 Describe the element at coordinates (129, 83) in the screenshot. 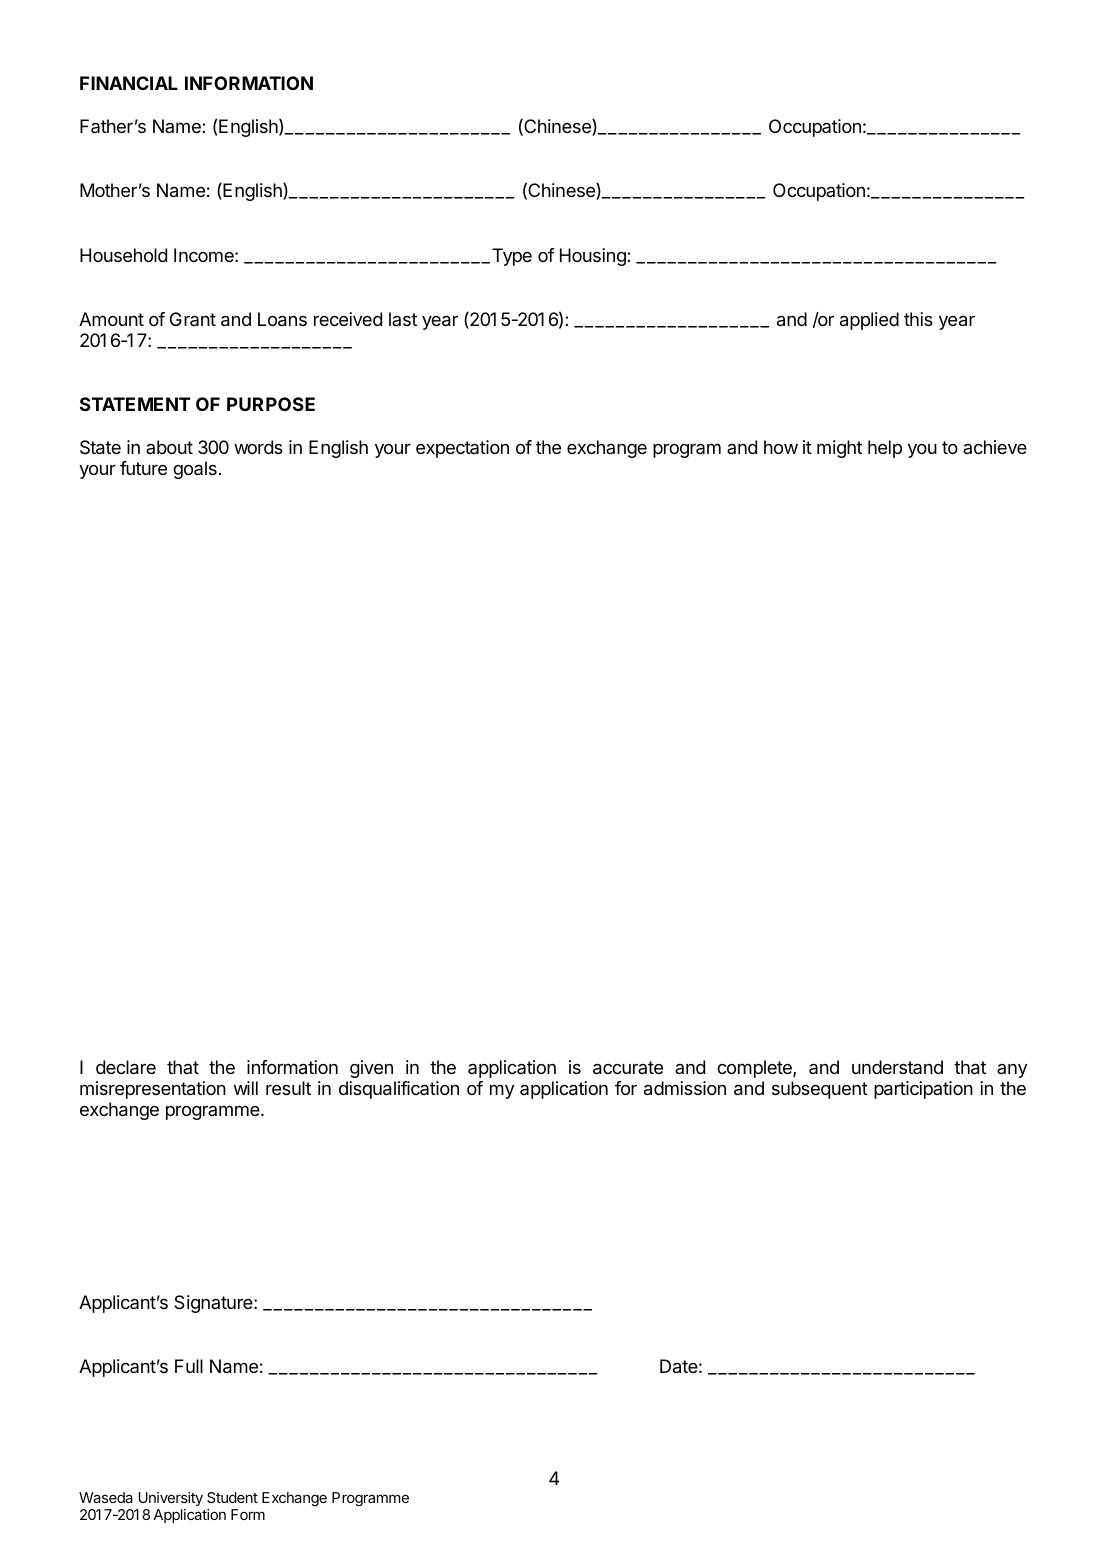

I see `FINANCIAL` at that location.
